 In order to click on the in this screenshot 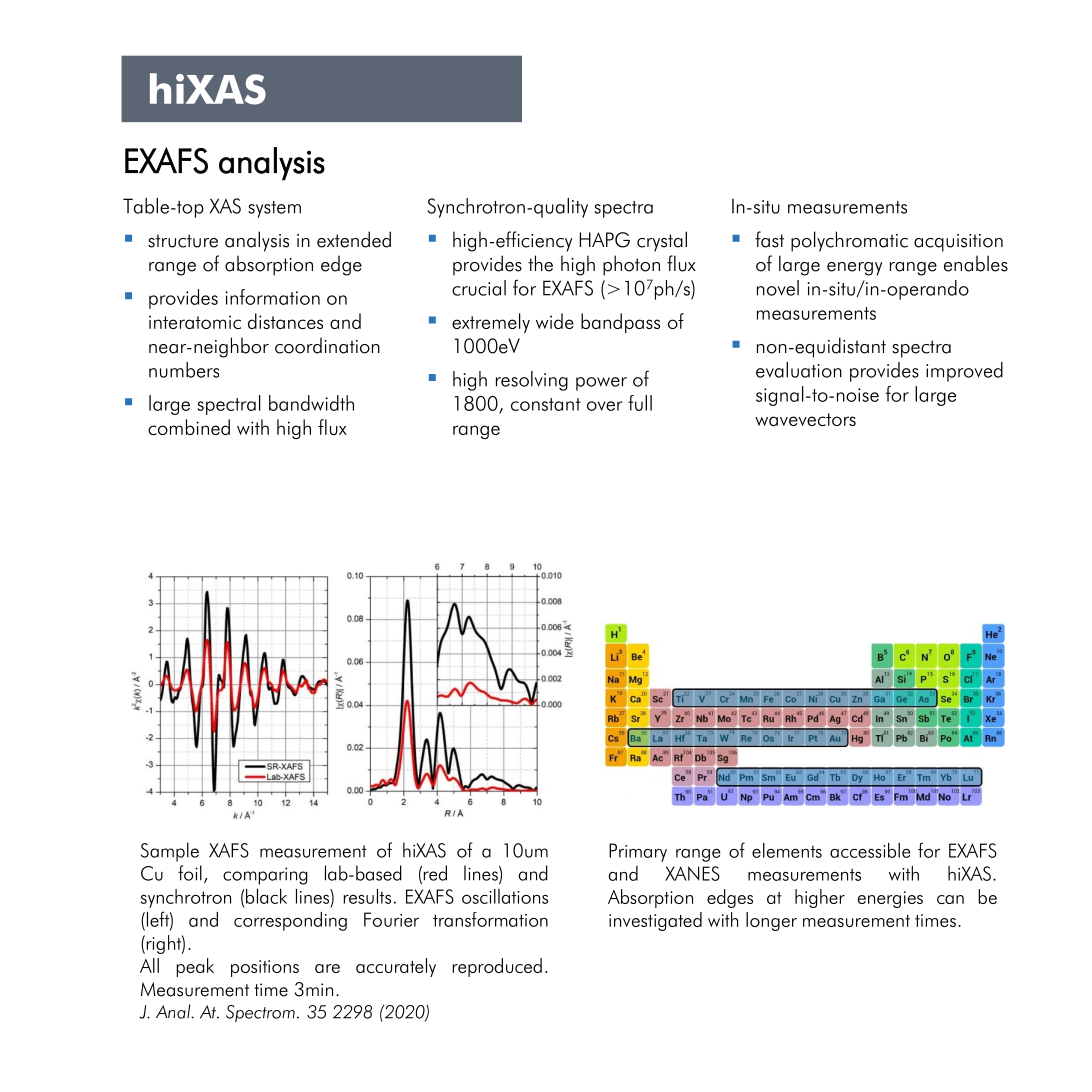, I will do `click(540, 263)`.
